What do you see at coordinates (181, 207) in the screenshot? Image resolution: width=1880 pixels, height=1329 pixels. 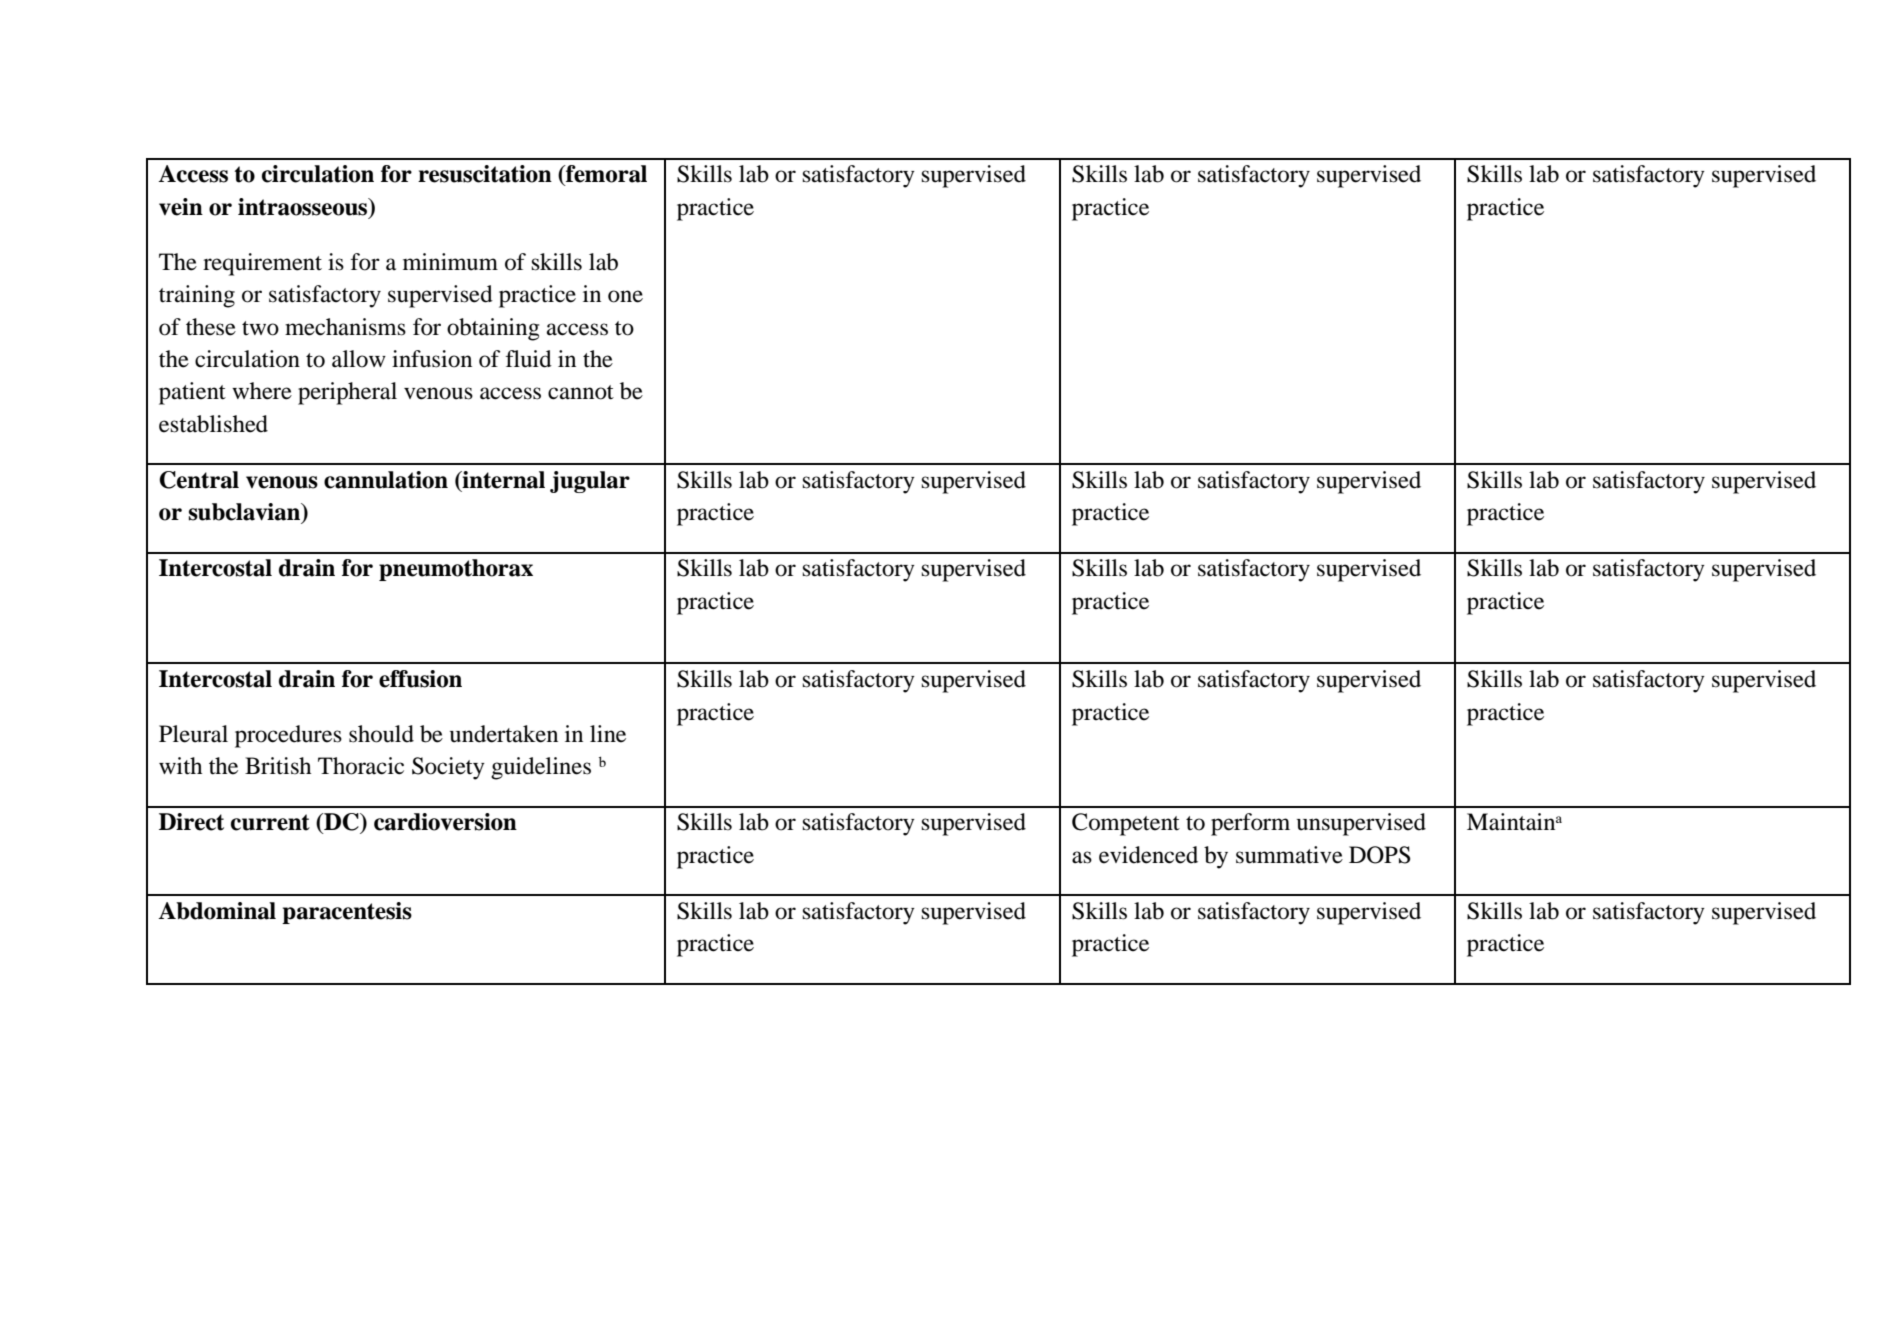 I see `vein` at bounding box center [181, 207].
